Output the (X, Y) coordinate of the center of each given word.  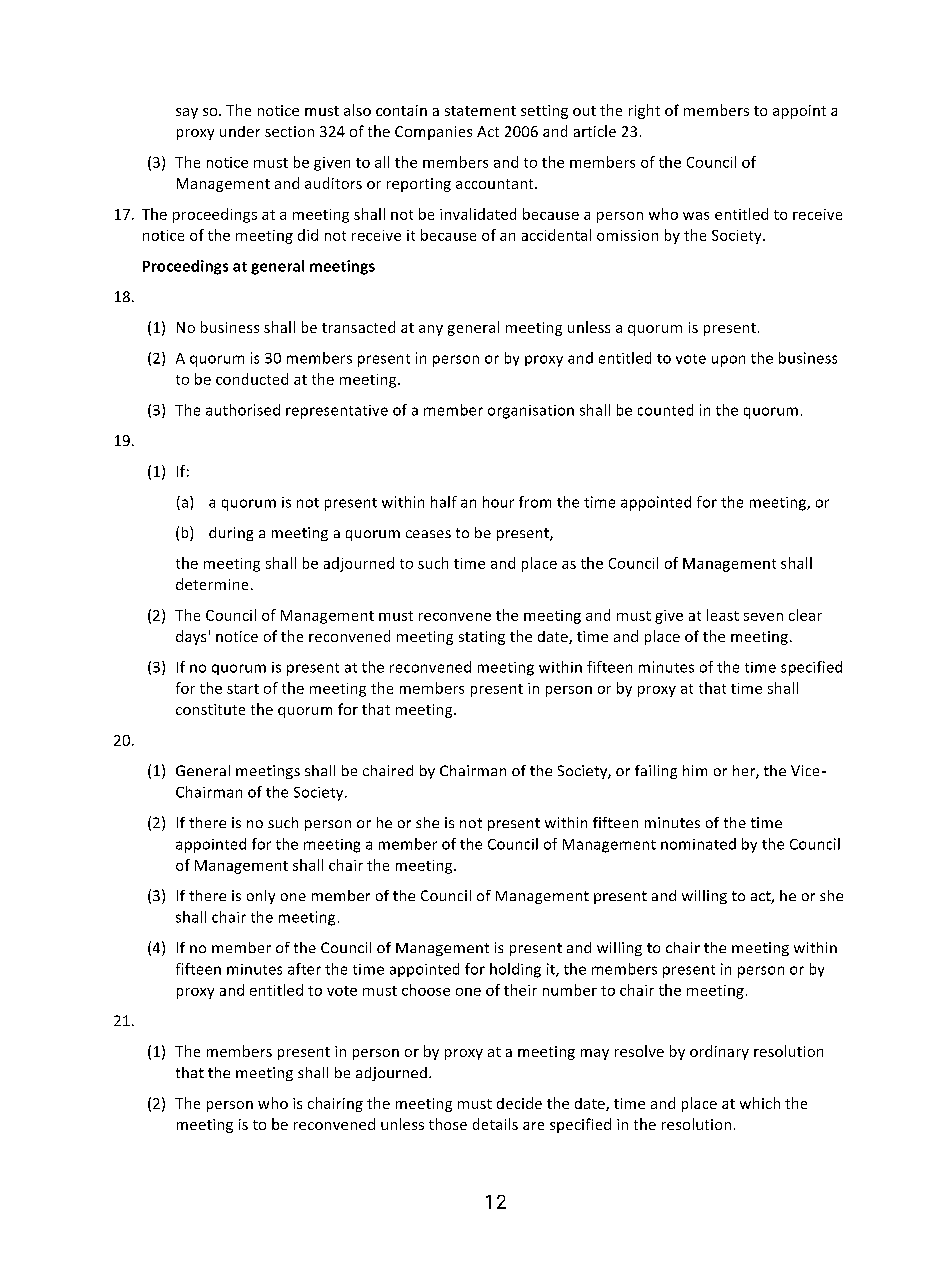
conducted (252, 379)
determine (212, 584)
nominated (698, 844)
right (644, 111)
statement (480, 111)
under (240, 131)
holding (515, 970)
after (304, 969)
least (723, 615)
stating (482, 638)
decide (519, 1103)
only (261, 897)
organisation (531, 412)
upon (728, 361)
